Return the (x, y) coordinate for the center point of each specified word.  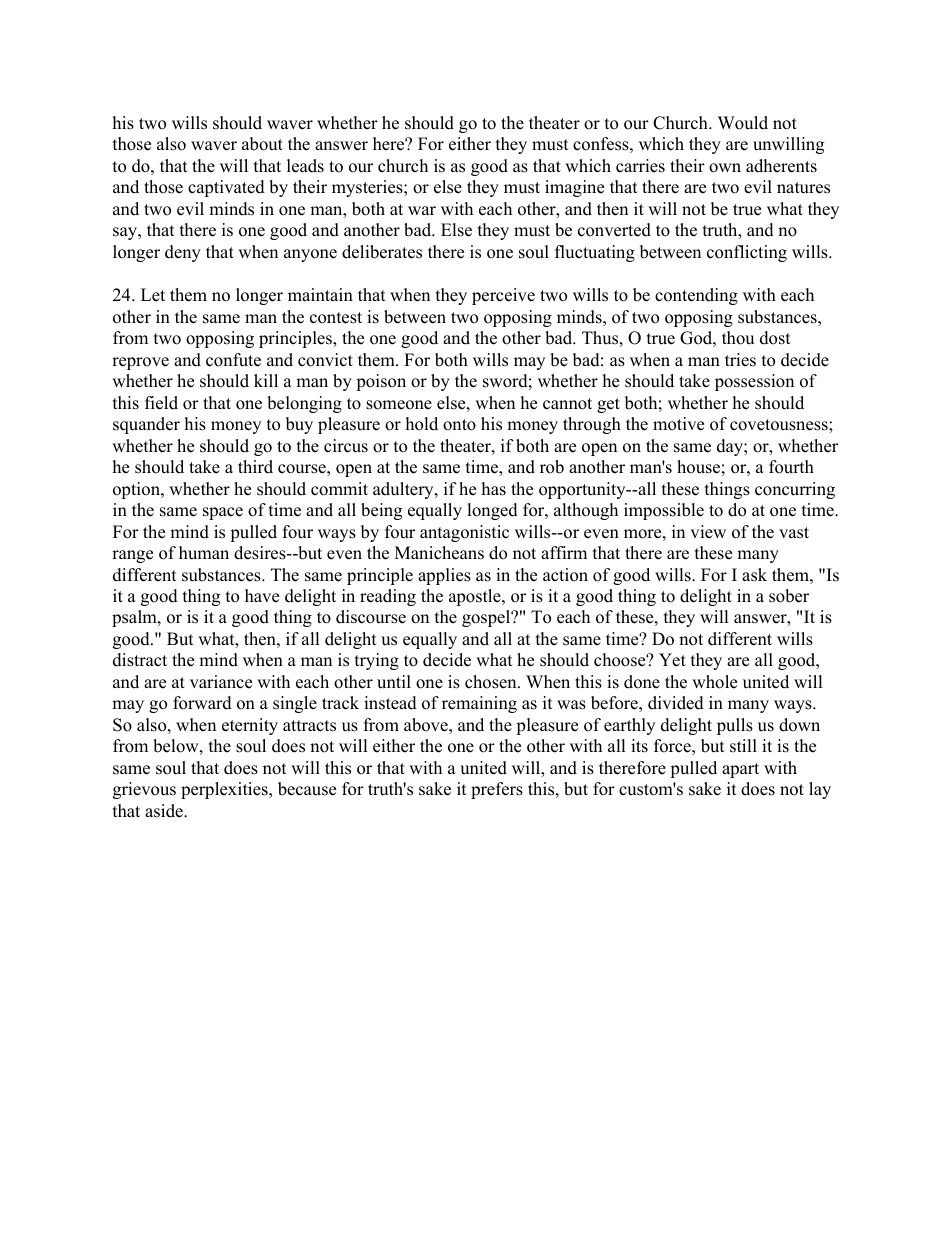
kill (266, 380)
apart (740, 770)
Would (743, 123)
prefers (497, 790)
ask (754, 575)
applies (444, 576)
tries (740, 360)
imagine (574, 188)
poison (381, 382)
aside (165, 811)
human (204, 553)
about (262, 144)
